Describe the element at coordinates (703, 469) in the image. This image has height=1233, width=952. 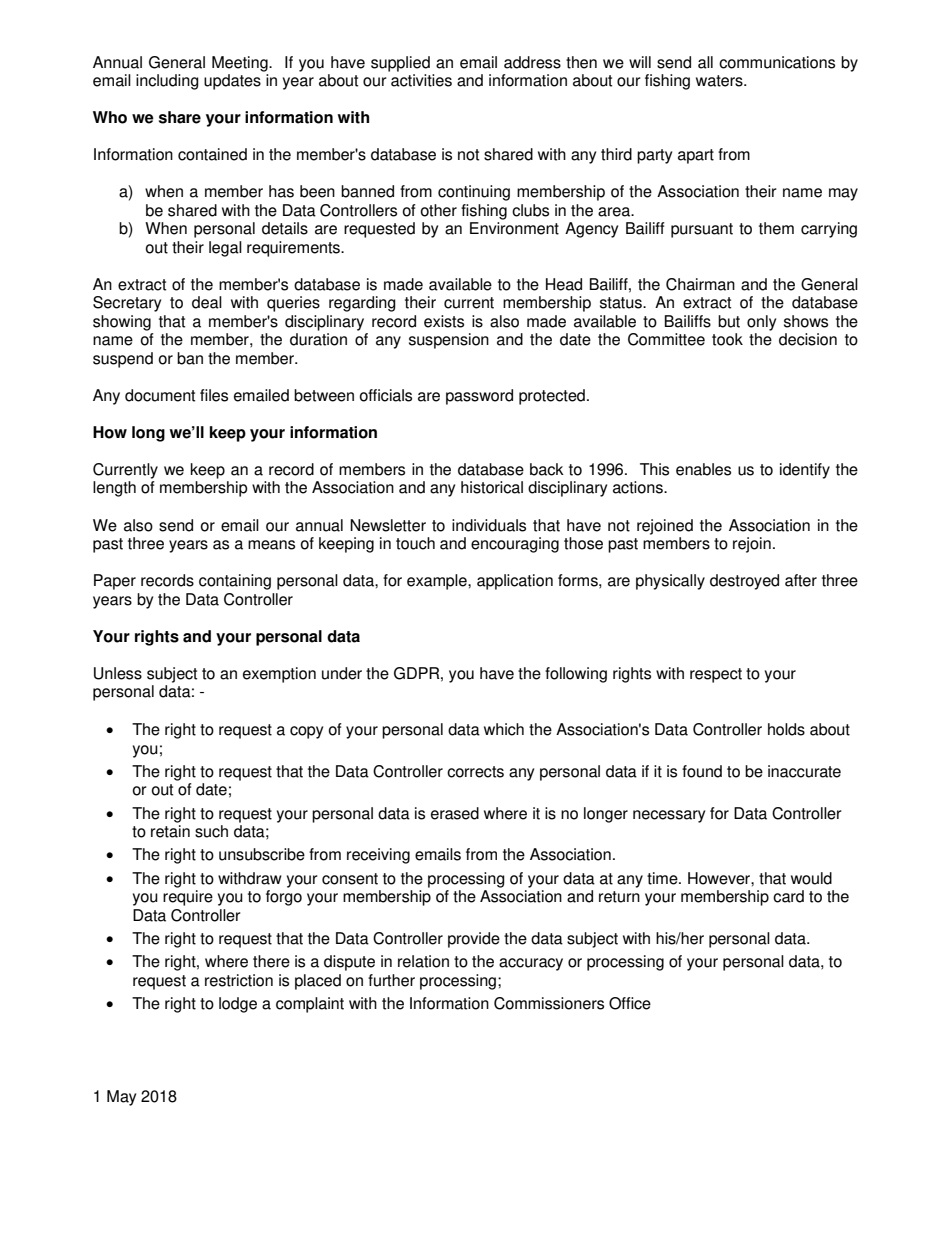
I see `enables` at that location.
